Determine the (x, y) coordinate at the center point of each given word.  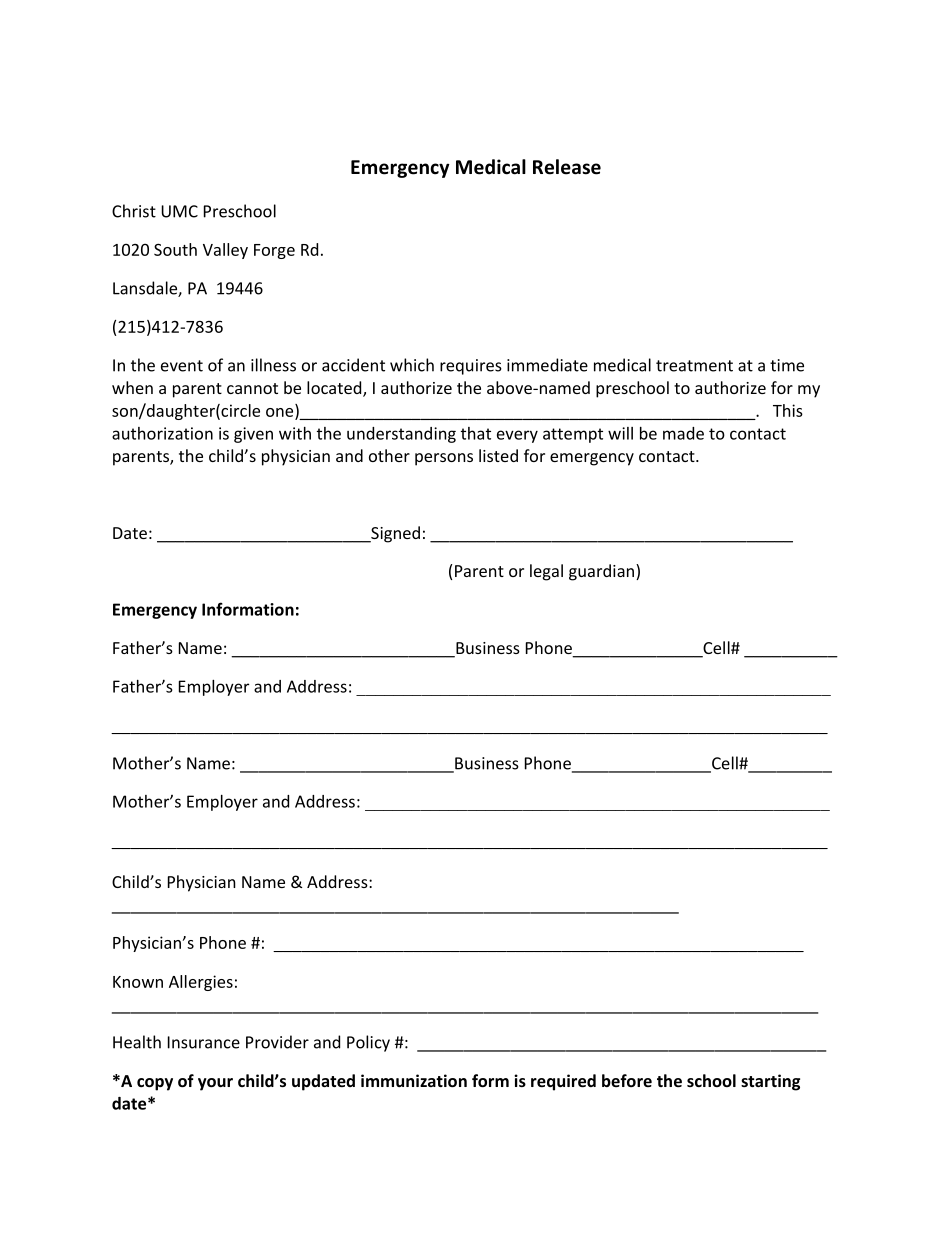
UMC (179, 211)
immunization (414, 1080)
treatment (694, 366)
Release (567, 167)
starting (770, 1082)
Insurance (204, 1042)
